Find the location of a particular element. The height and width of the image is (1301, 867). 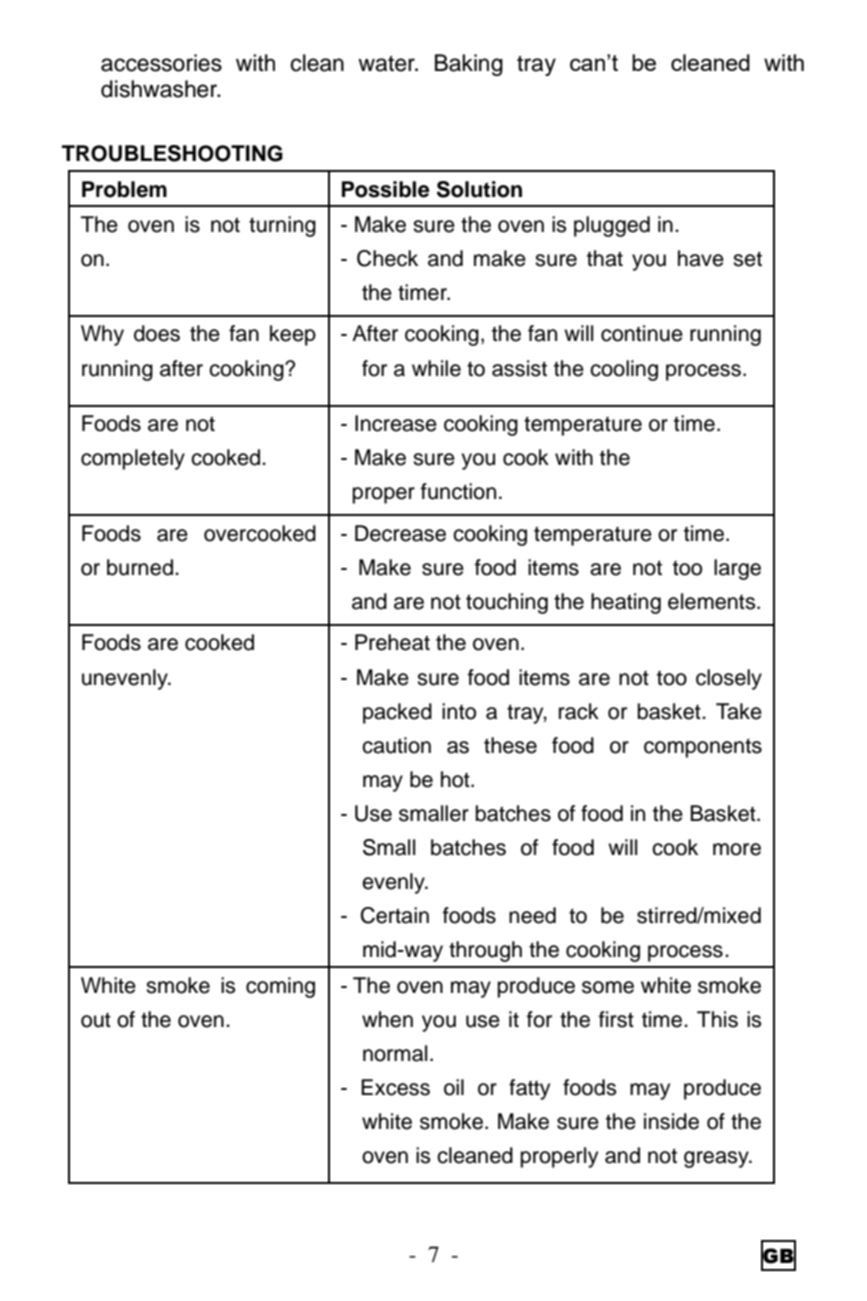

caution is located at coordinates (396, 745).
